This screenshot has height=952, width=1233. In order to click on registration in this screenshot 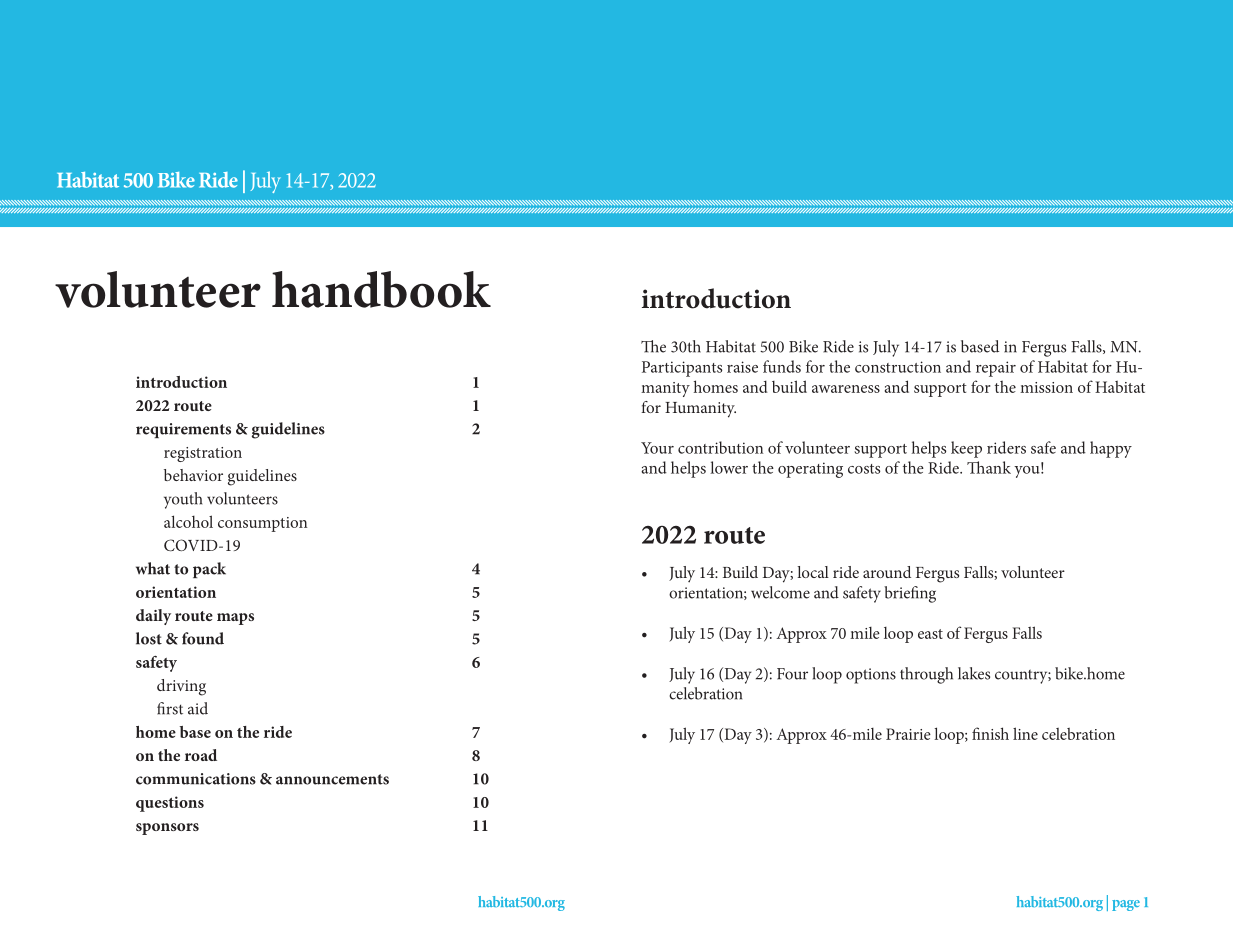, I will do `click(203, 454)`.
